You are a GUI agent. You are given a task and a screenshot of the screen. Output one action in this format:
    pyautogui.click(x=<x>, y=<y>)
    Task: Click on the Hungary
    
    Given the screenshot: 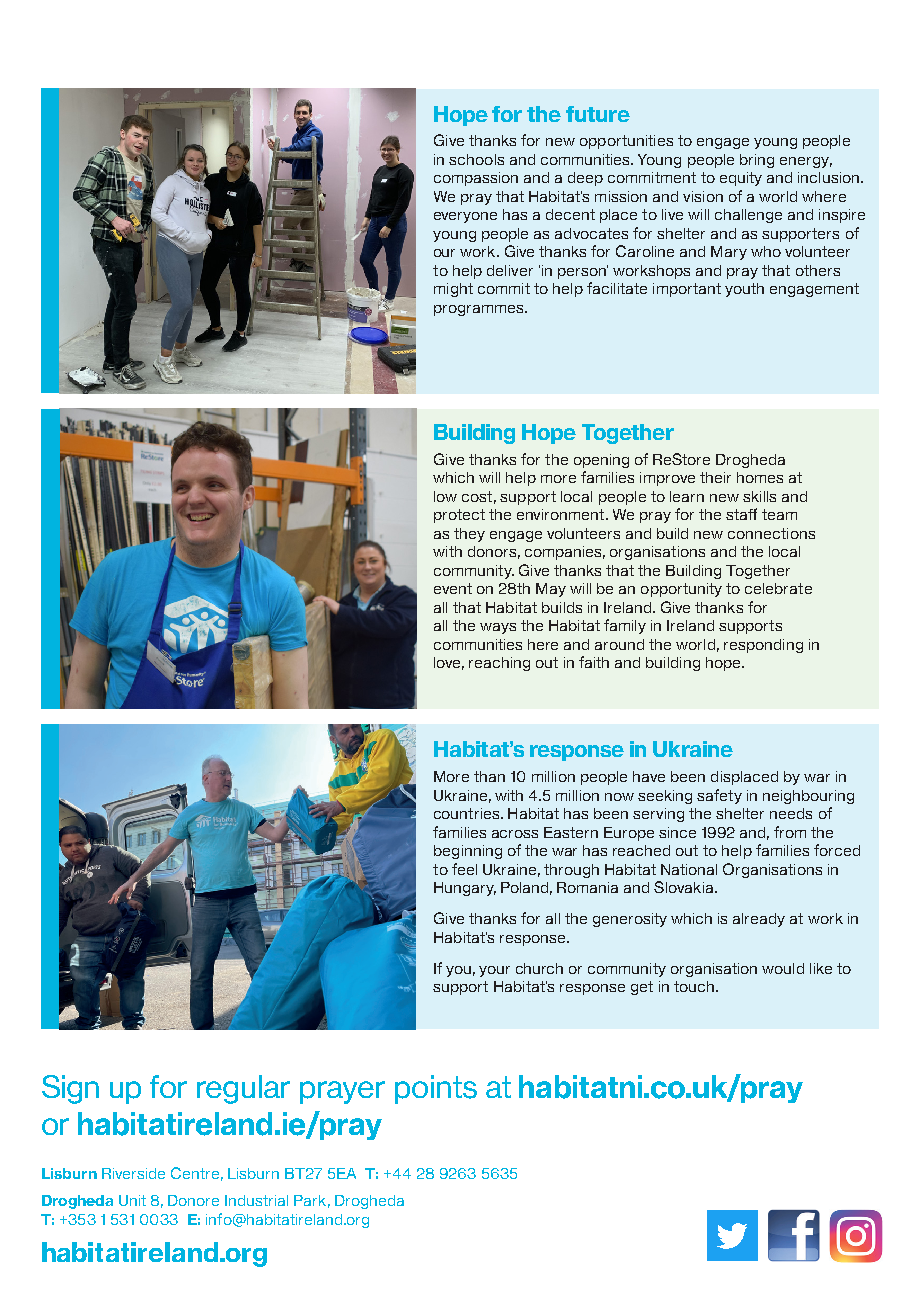 What is the action you would take?
    pyautogui.click(x=465, y=889)
